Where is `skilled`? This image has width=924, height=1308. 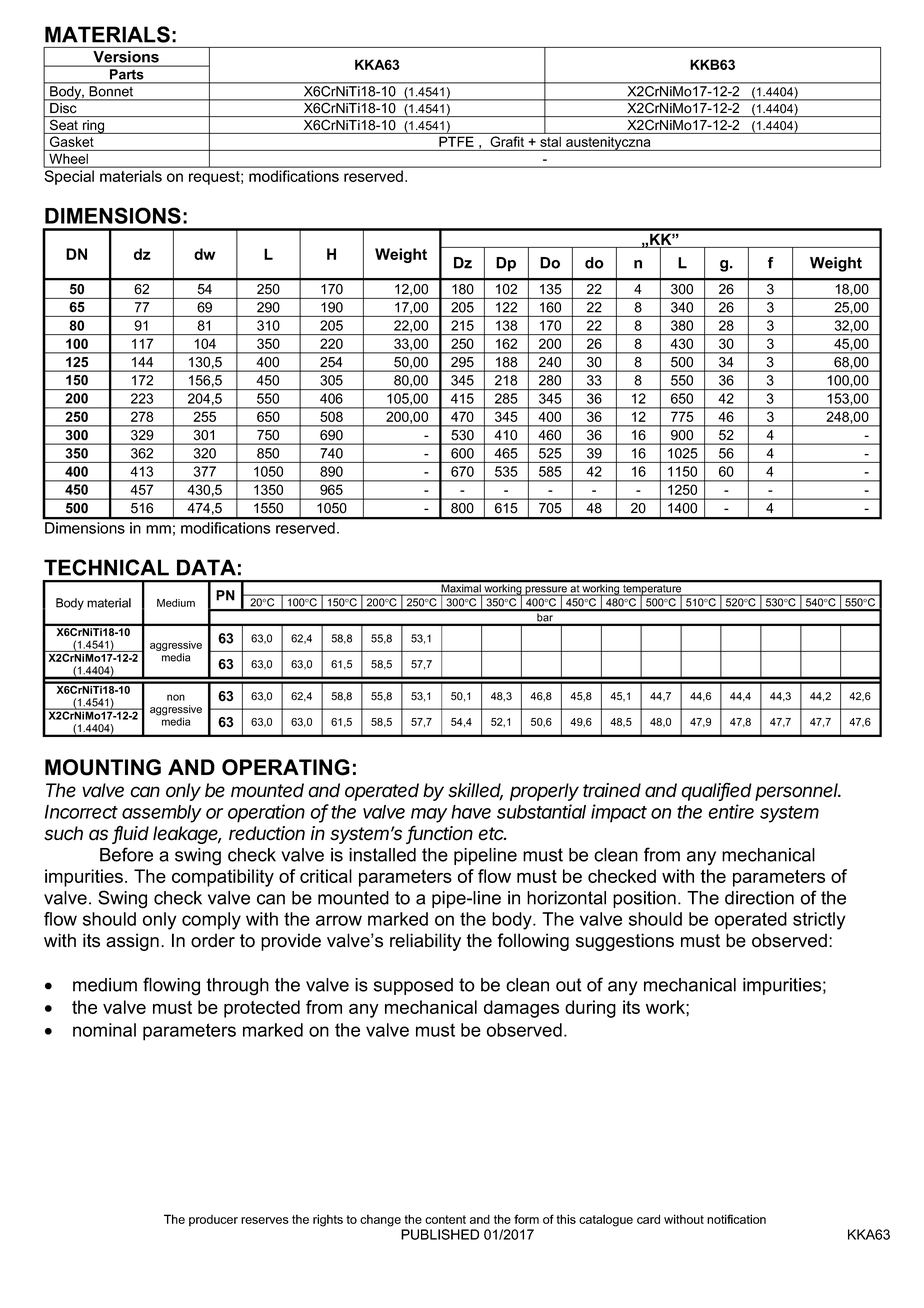 skilled is located at coordinates (475, 791).
